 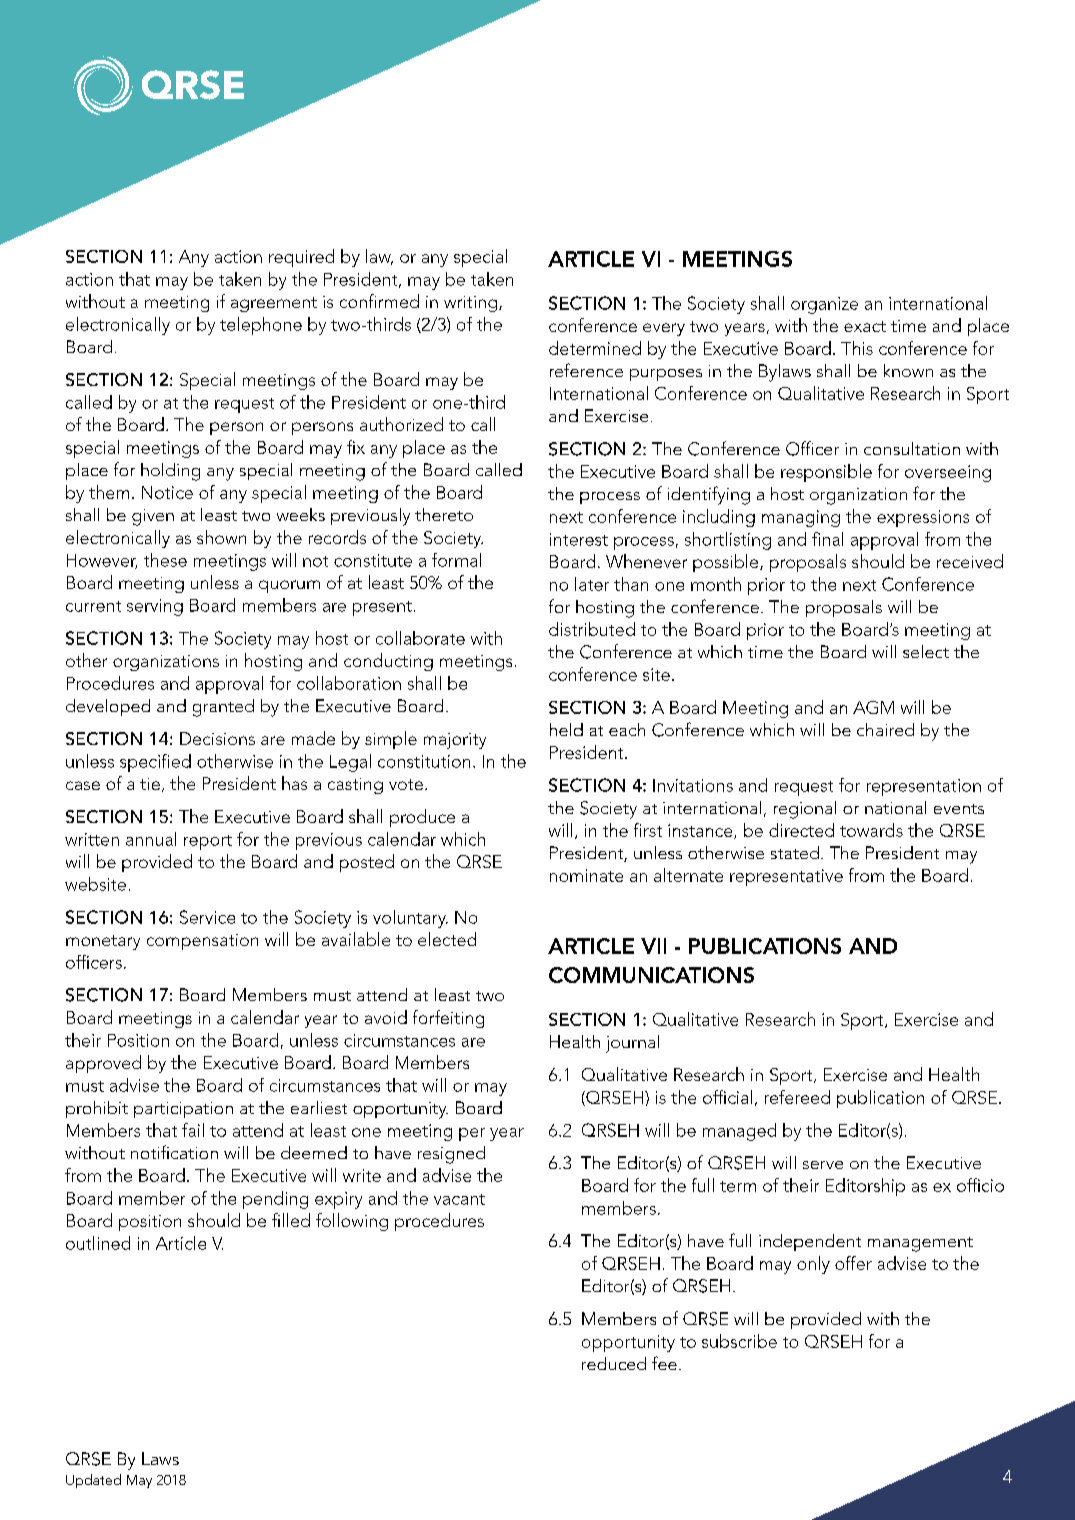 What do you see at coordinates (223, 708) in the screenshot?
I see `granted` at bounding box center [223, 708].
